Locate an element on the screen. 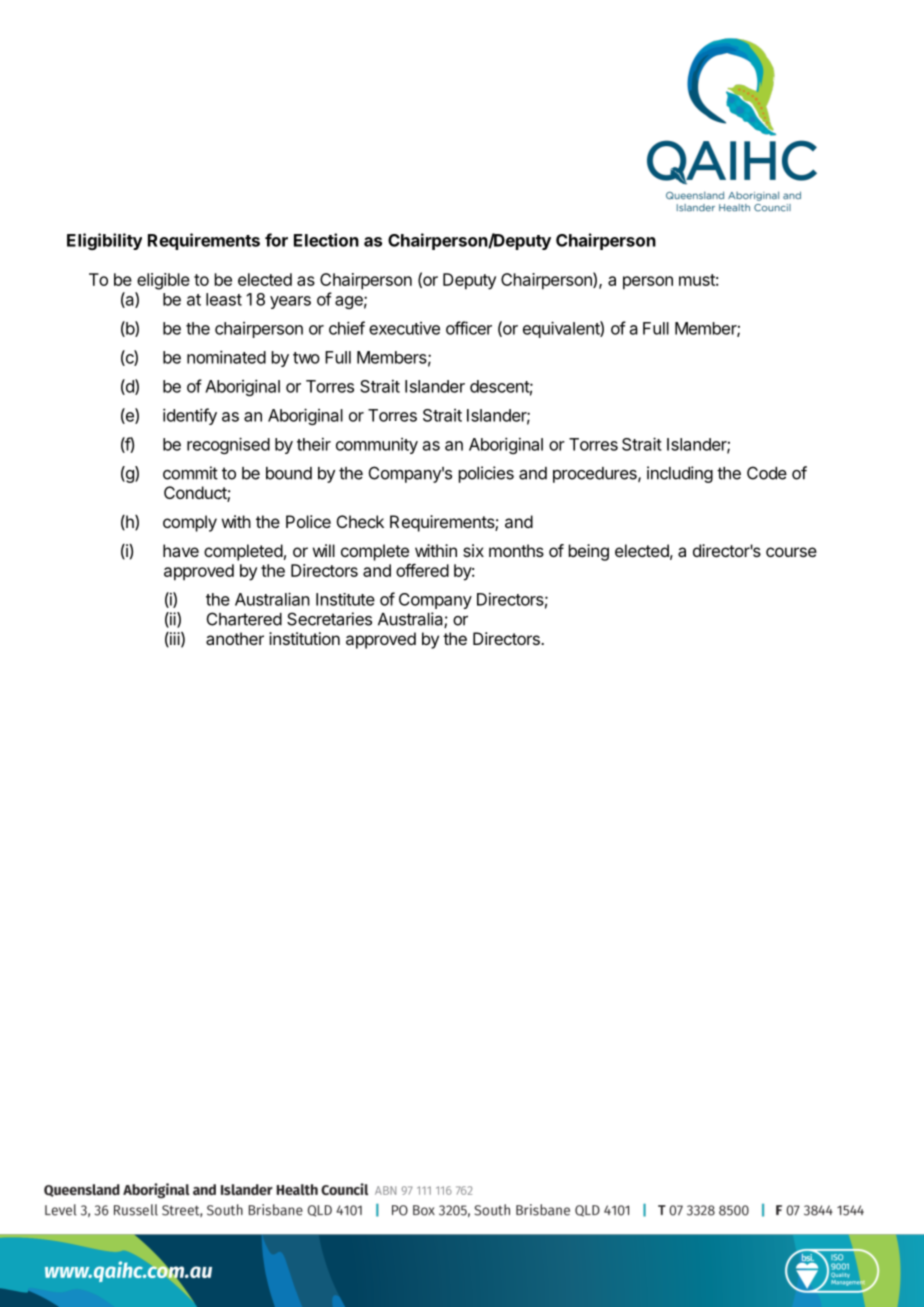  Election is located at coordinates (326, 240).
